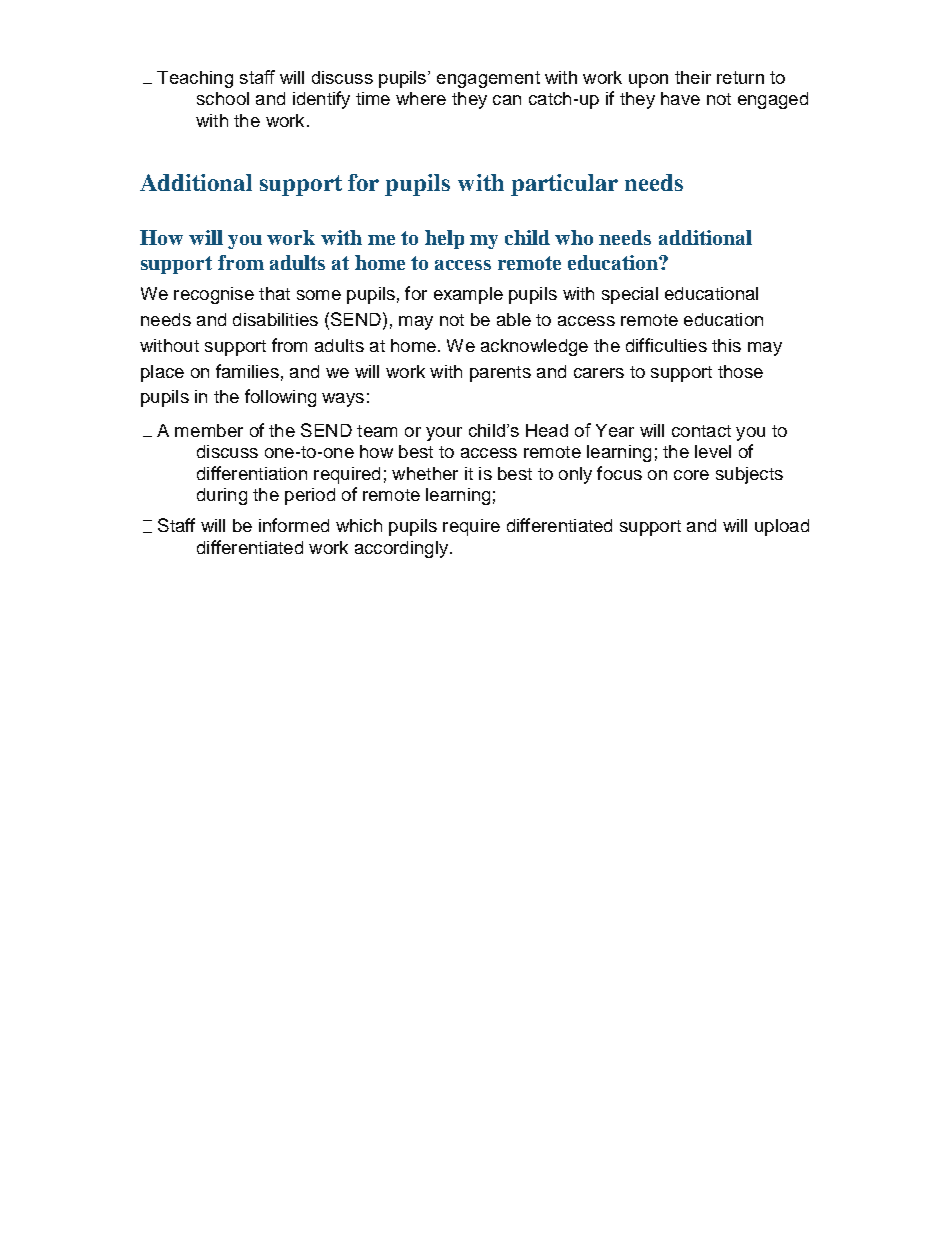  Describe the element at coordinates (726, 345) in the document. I see `this` at that location.
